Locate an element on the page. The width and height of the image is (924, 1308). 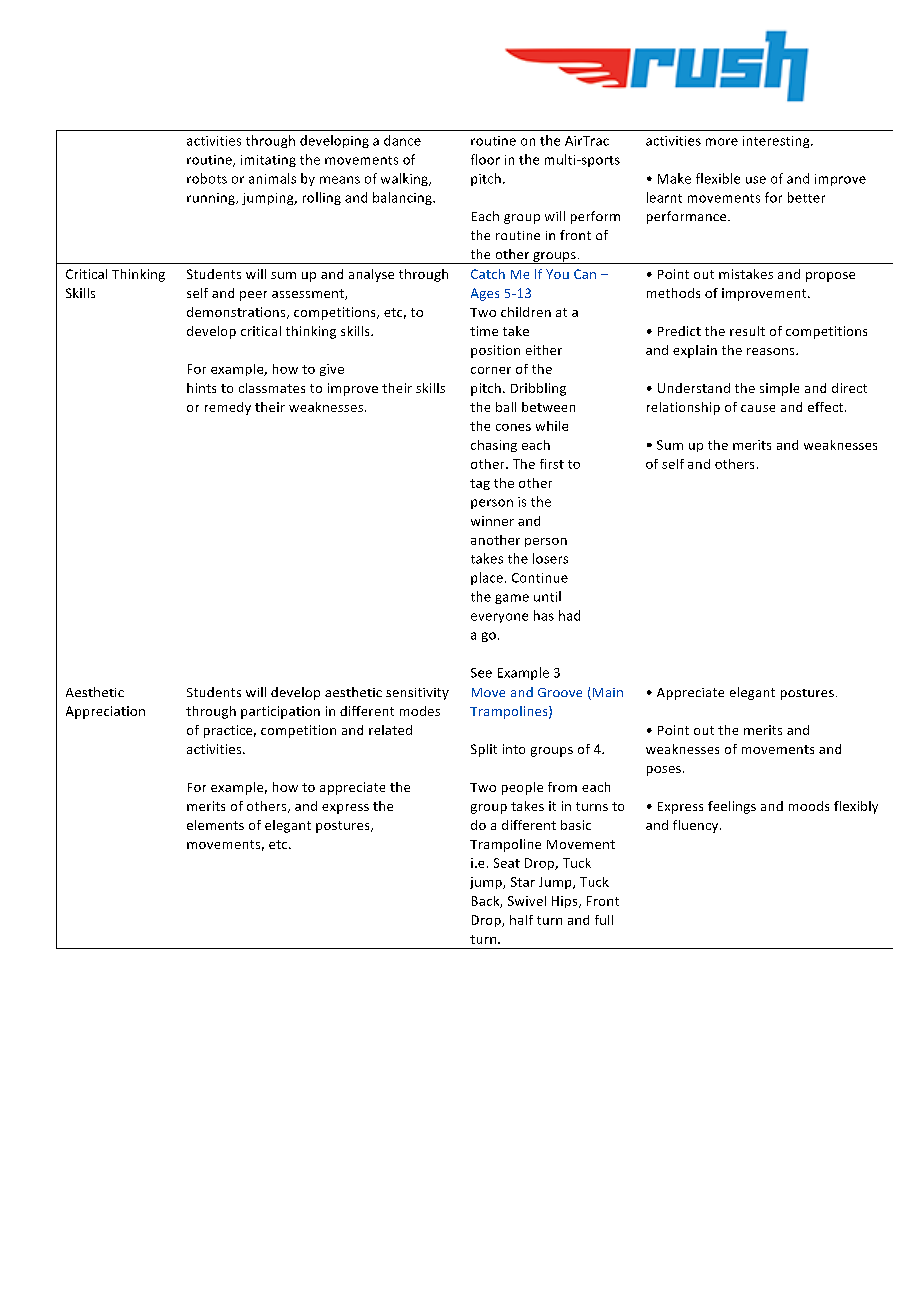
position is located at coordinates (495, 351).
